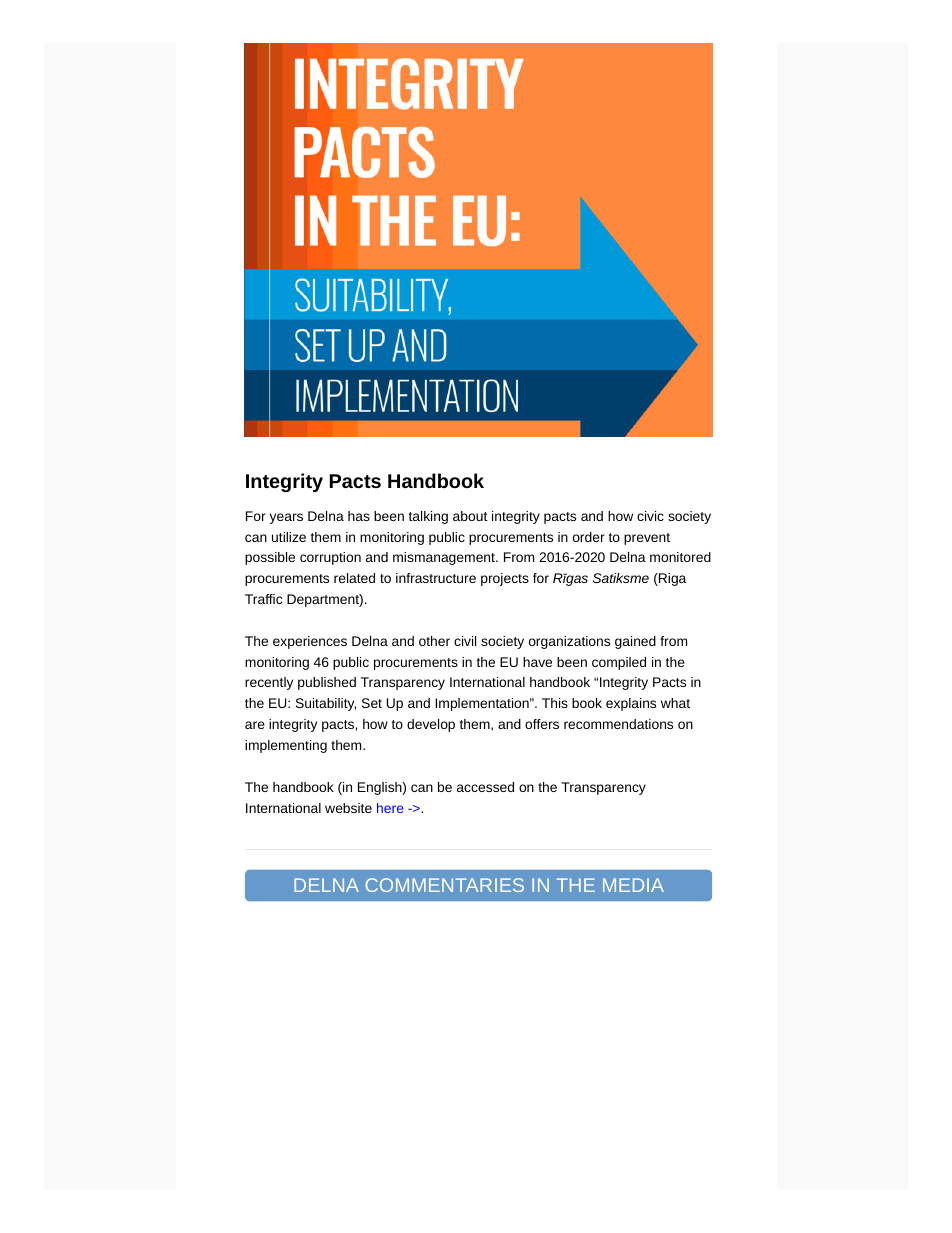 Image resolution: width=952 pixels, height=1233 pixels. I want to click on COMMENTARIES, so click(445, 885).
